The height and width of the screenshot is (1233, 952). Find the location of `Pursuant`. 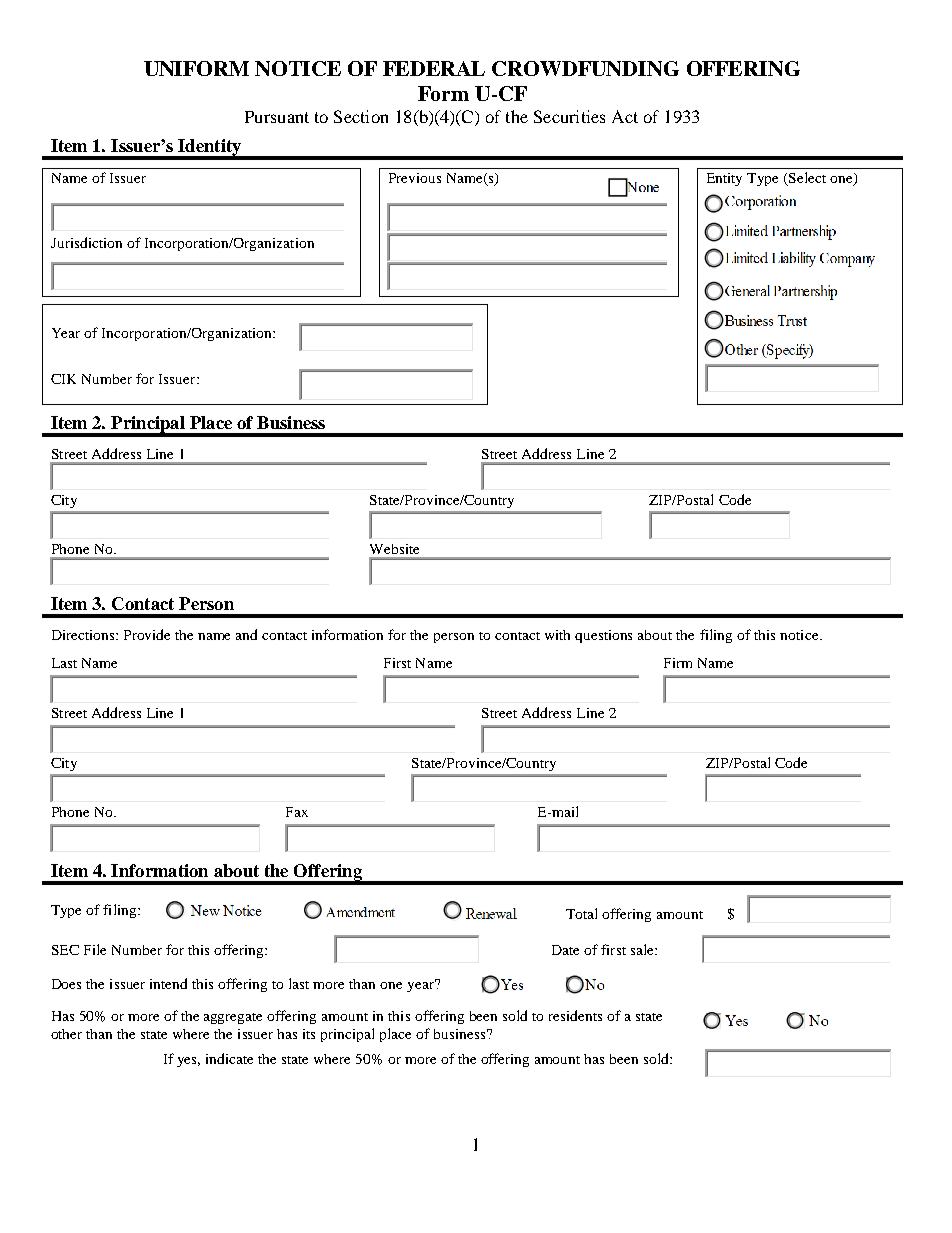

Pursuant is located at coordinates (277, 117).
